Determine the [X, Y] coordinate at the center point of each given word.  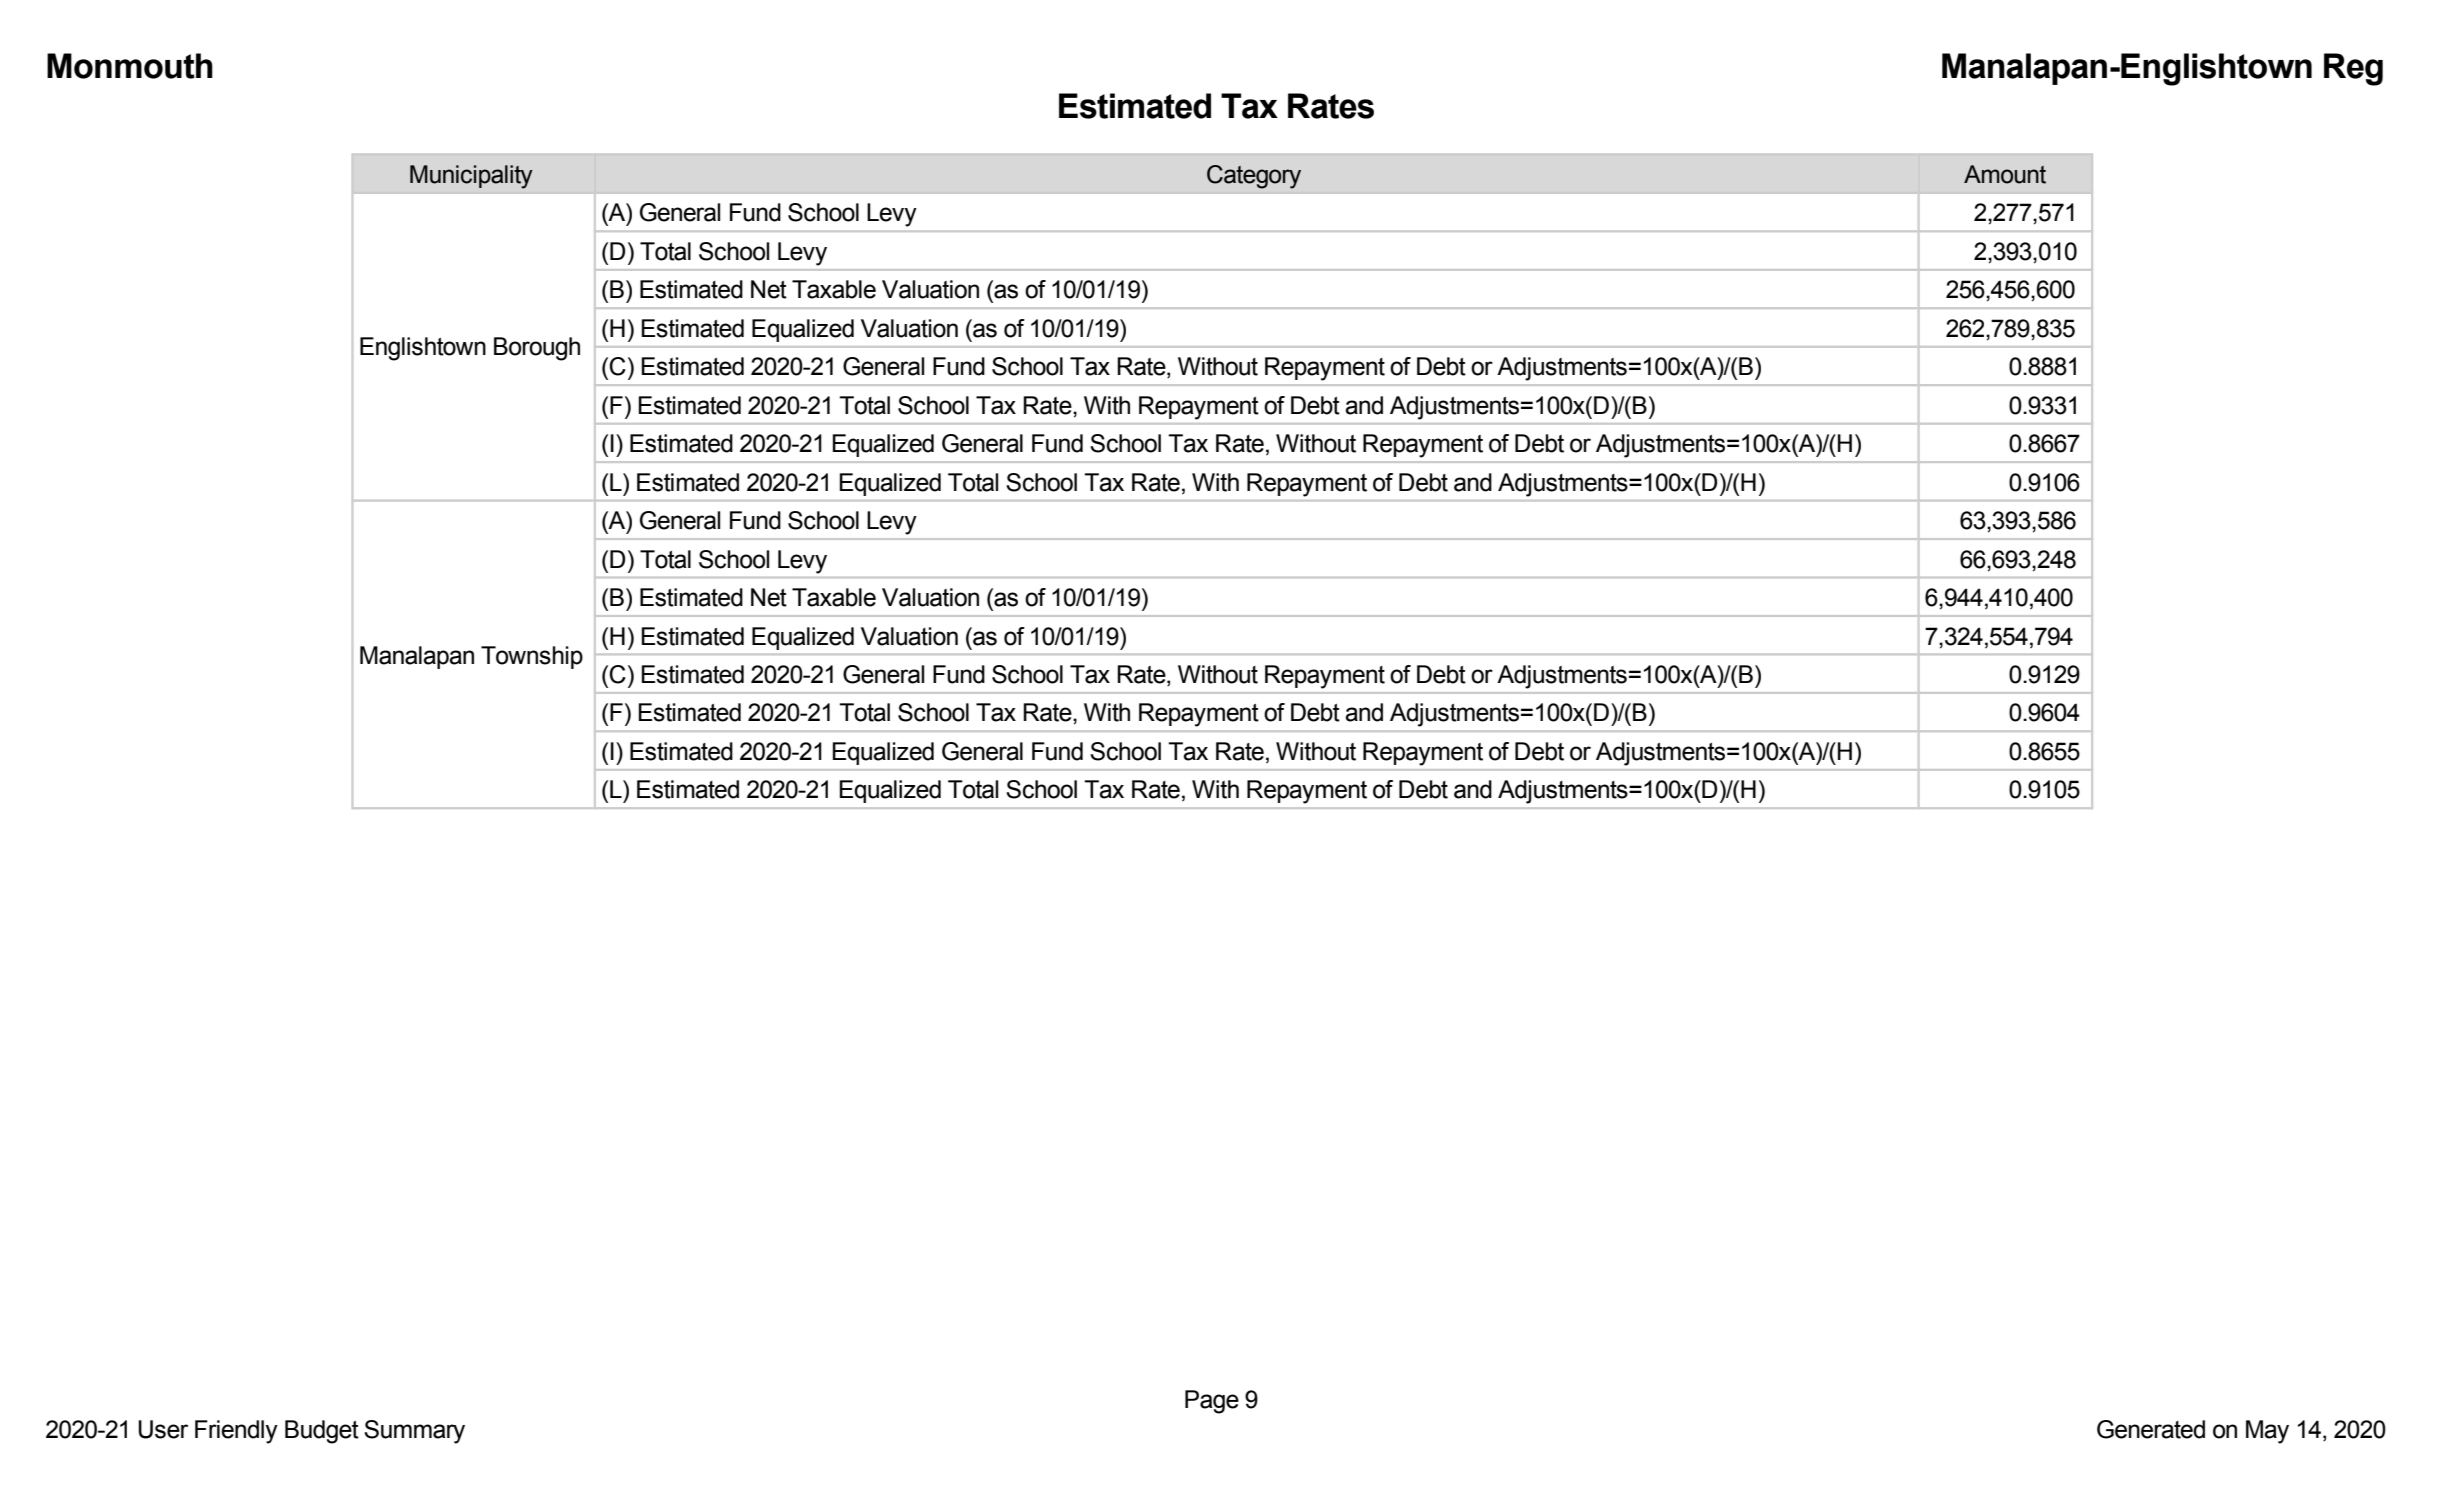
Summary [414, 1432]
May [2267, 1432]
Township [532, 657]
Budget [322, 1432]
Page [1212, 1402]
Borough [537, 349]
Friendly [236, 1432]
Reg [2353, 69]
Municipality [471, 177]
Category [1254, 177]
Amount [2005, 174]
